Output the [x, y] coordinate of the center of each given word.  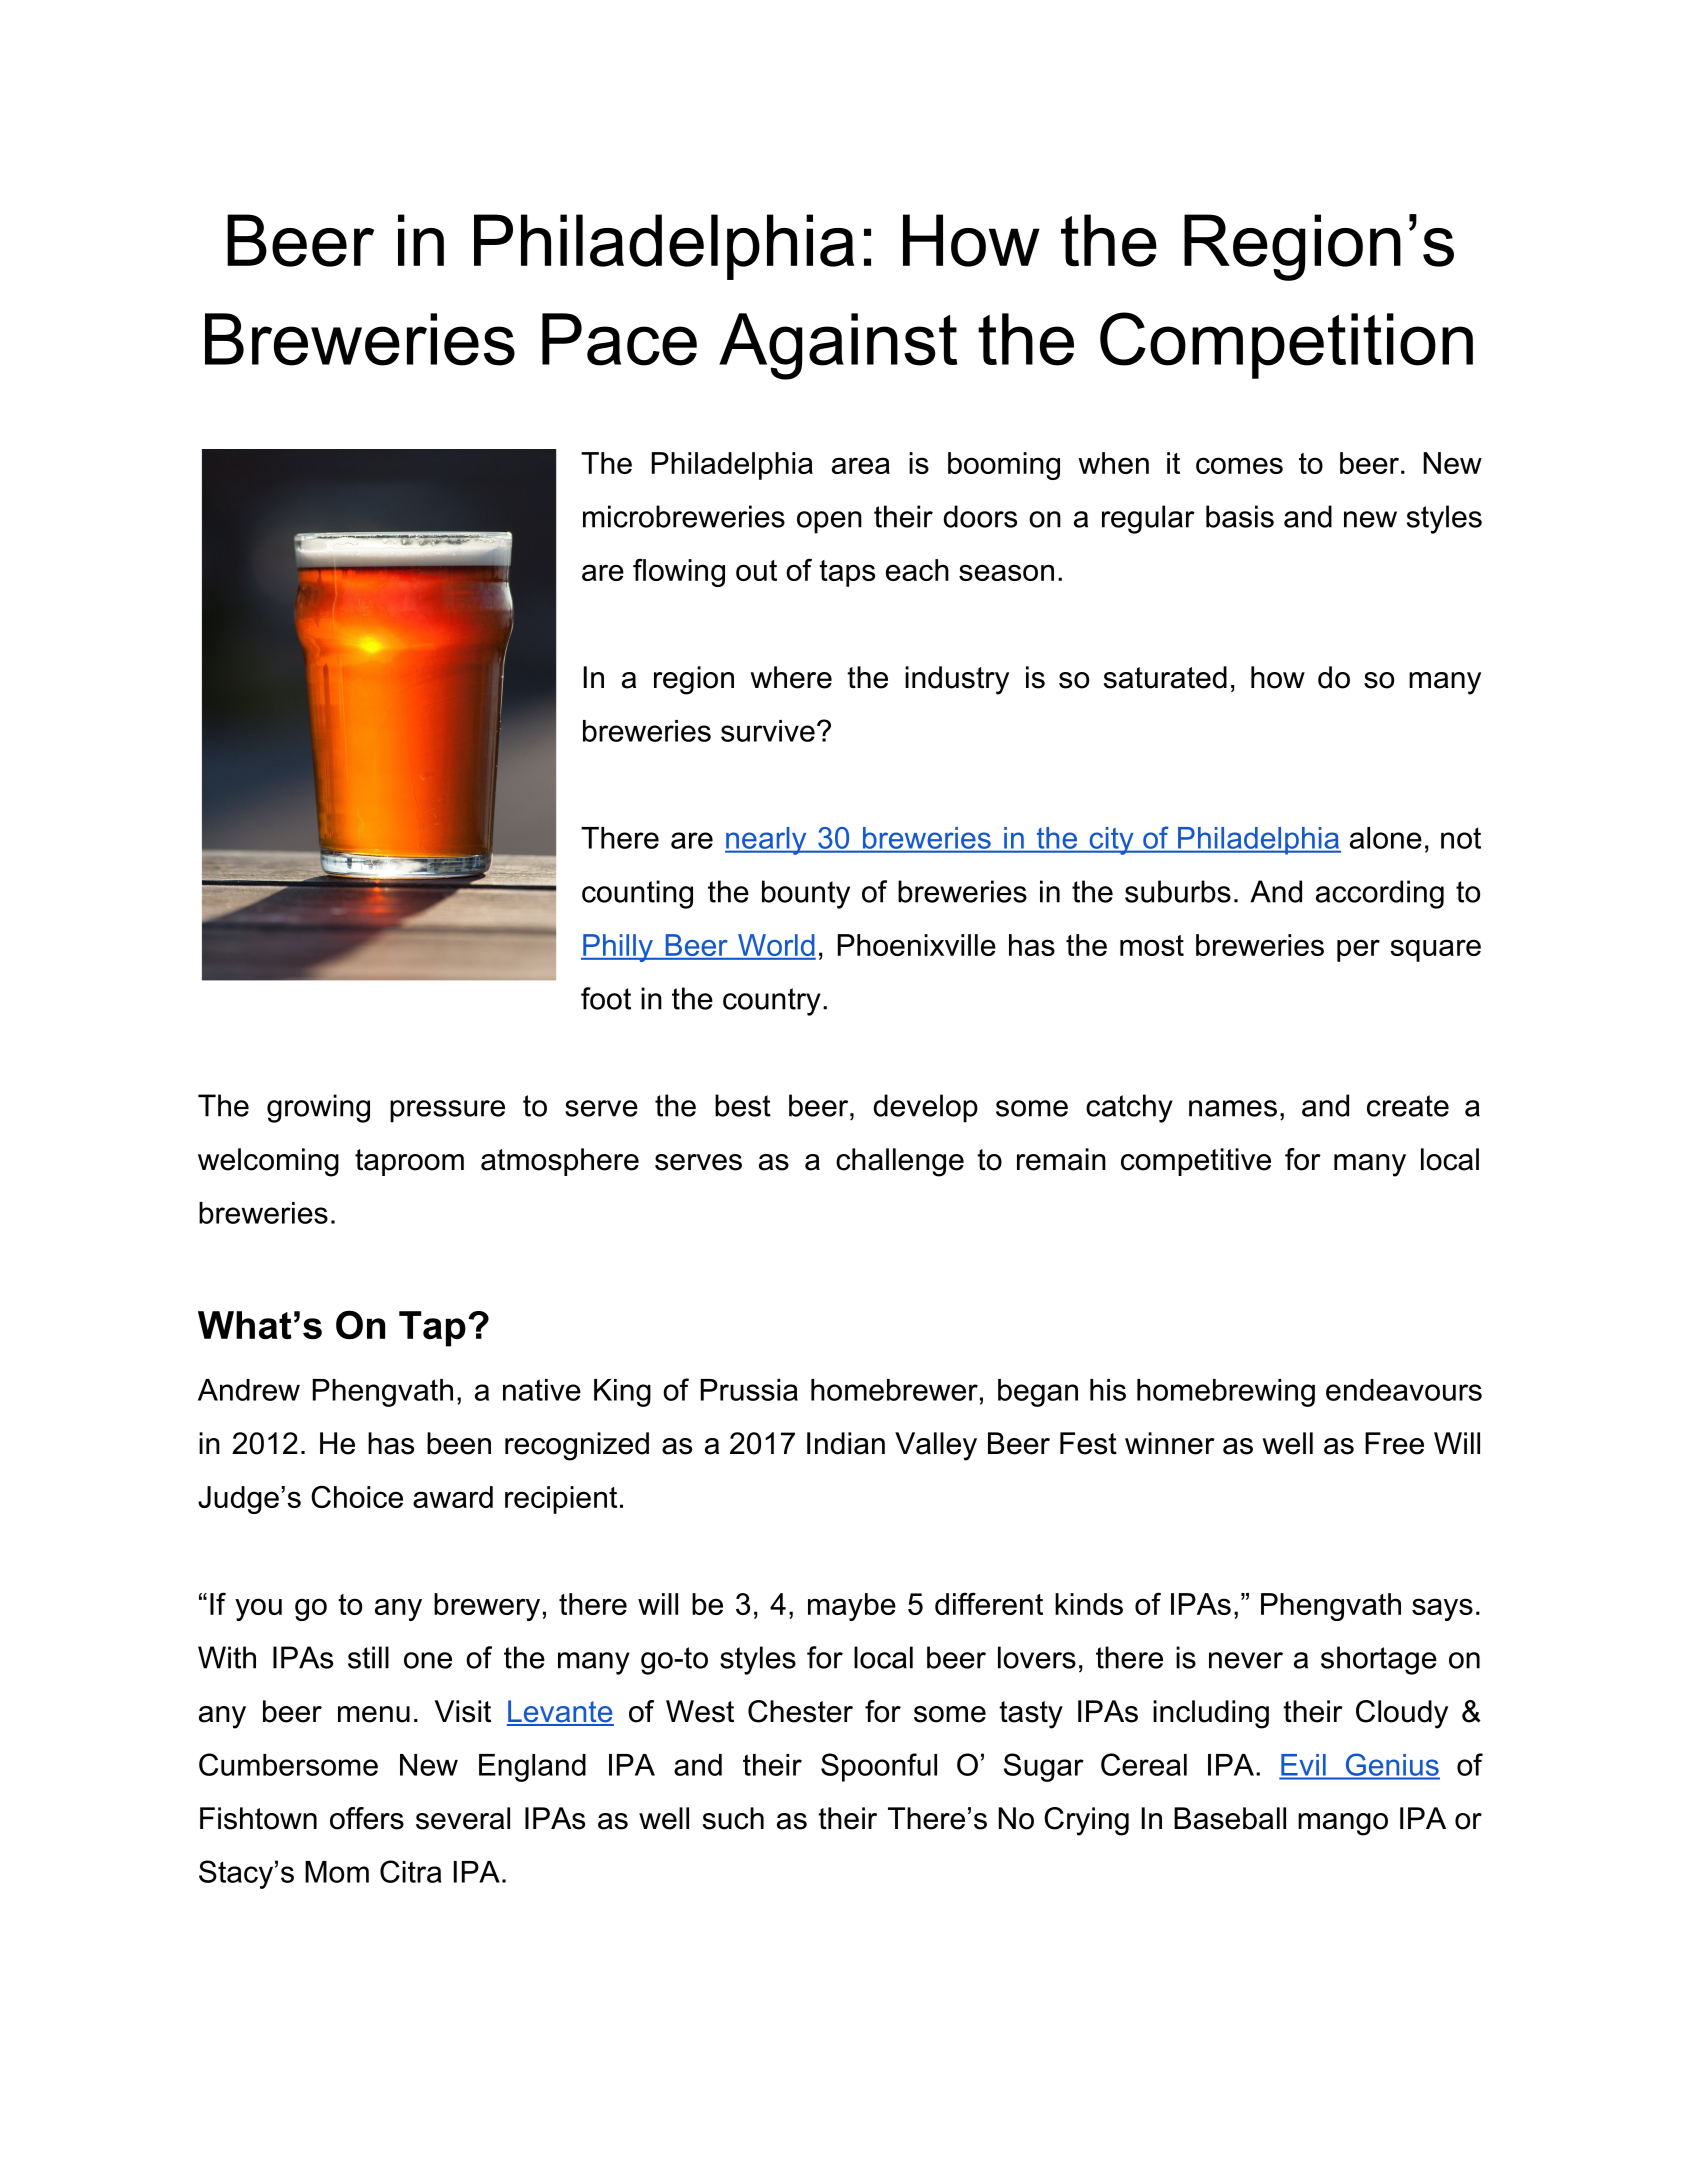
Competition [1286, 345]
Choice [357, 1496]
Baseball [1230, 1818]
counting [637, 894]
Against [838, 346]
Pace [619, 339]
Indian [846, 1443]
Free [1394, 1443]
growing [318, 1108]
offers [367, 1818]
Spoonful [879, 1767]
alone [1386, 838]
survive [768, 731]
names [1233, 1108]
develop [925, 1108]
